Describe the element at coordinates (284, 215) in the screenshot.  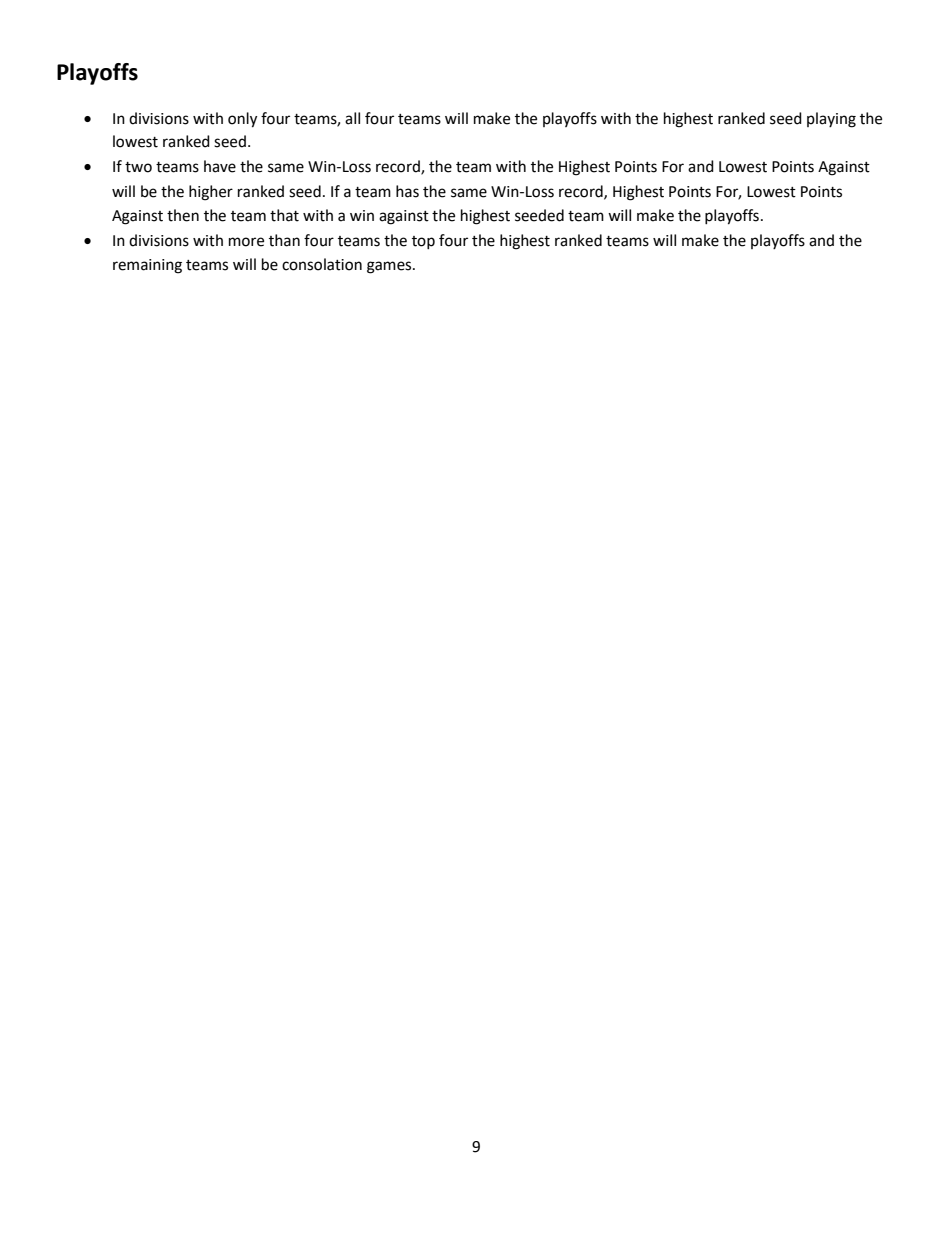
I see `that` at that location.
